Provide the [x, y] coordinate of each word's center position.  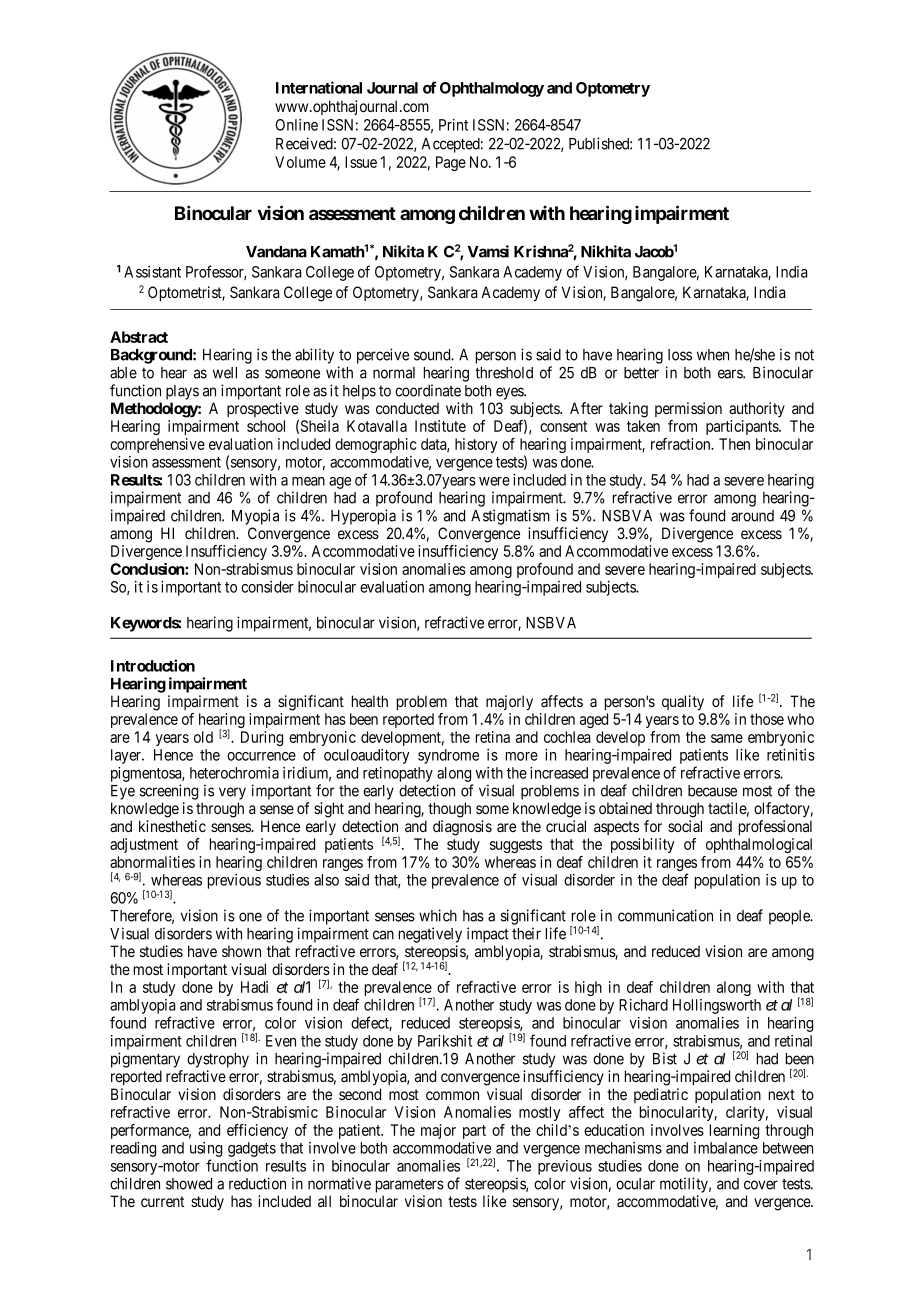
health [370, 701]
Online [297, 125]
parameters [410, 1185]
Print [453, 125]
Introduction [153, 665]
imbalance [726, 1148]
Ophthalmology [492, 89]
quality [683, 703]
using [206, 1151]
